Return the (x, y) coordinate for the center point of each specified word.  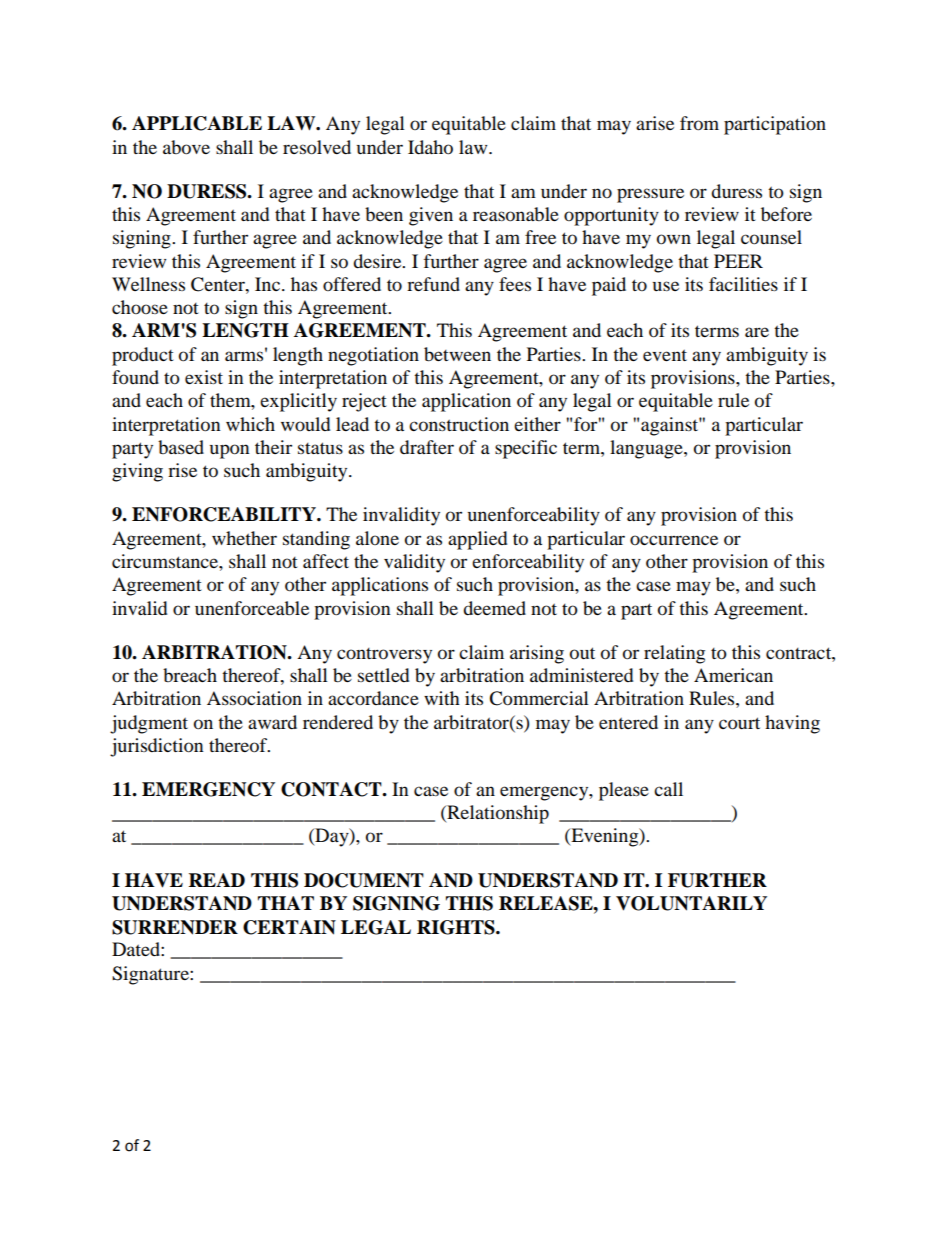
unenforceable (252, 608)
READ (217, 880)
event (665, 355)
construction (459, 424)
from (699, 123)
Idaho (430, 147)
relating (674, 654)
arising (537, 654)
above (186, 147)
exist (204, 377)
